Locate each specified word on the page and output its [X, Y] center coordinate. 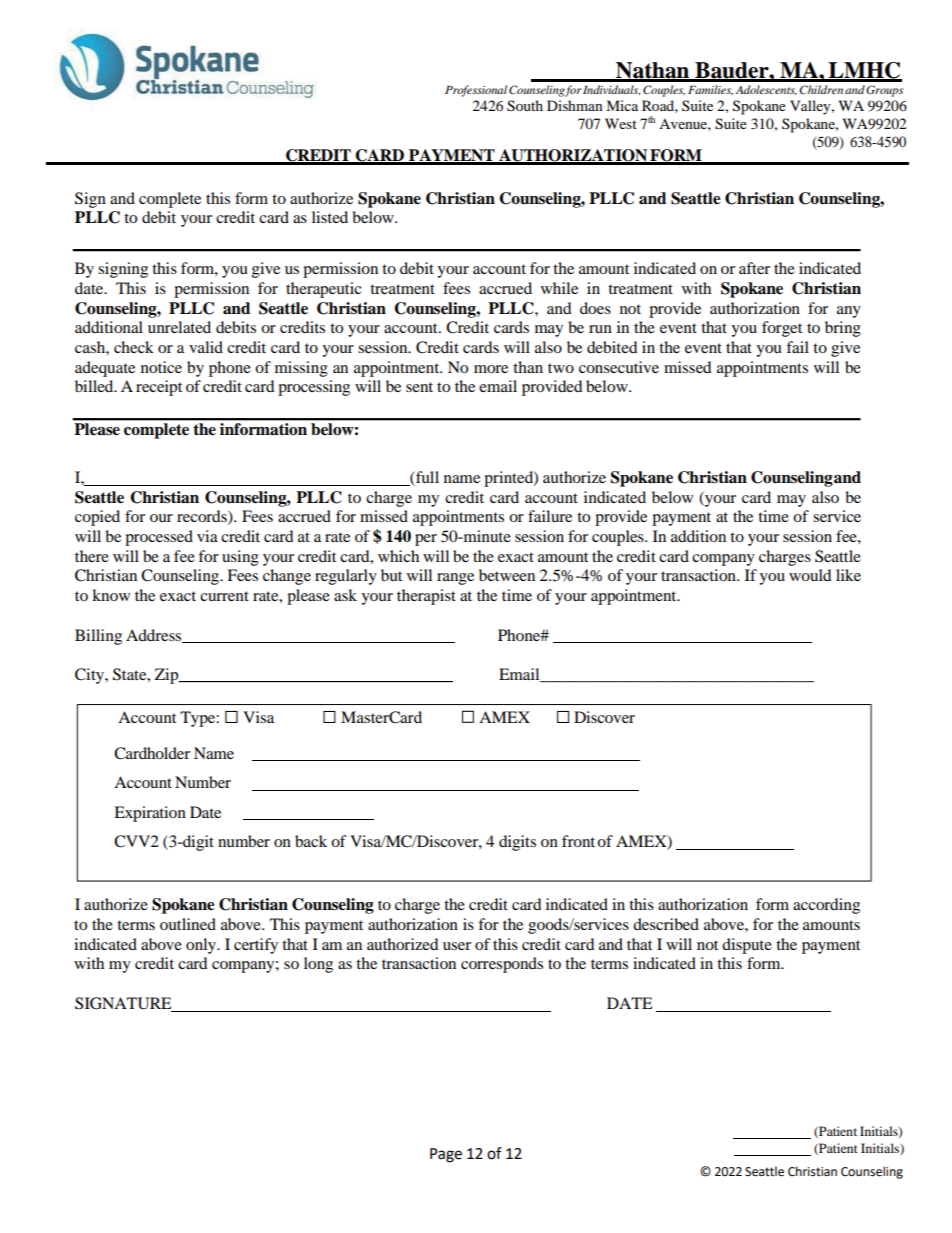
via [207, 536]
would [810, 575]
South [525, 106]
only [202, 946]
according [826, 906]
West [621, 123]
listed [330, 217]
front [578, 841]
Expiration [150, 814]
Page [446, 1155]
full [426, 478]
